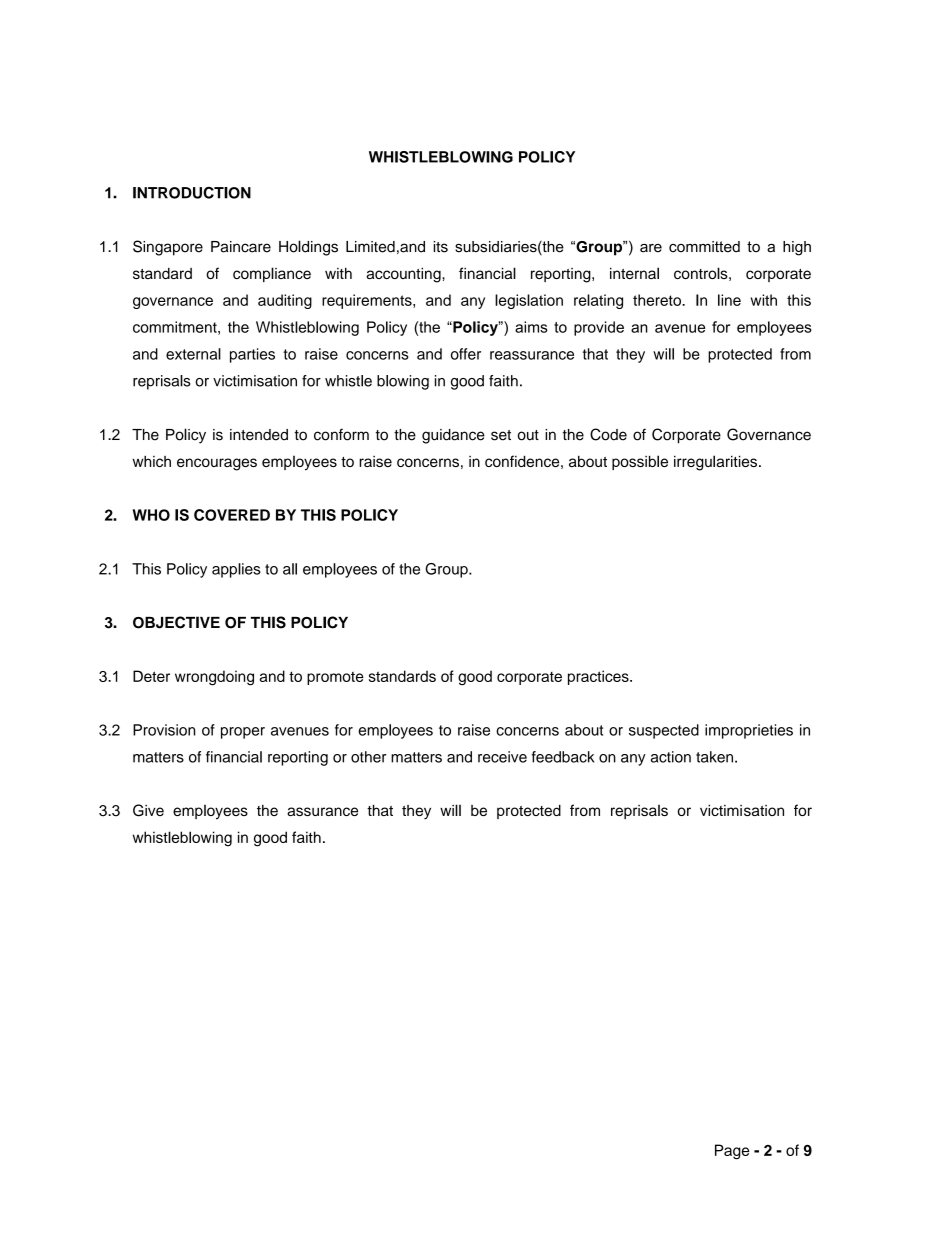  I want to click on Page, so click(732, 1152).
